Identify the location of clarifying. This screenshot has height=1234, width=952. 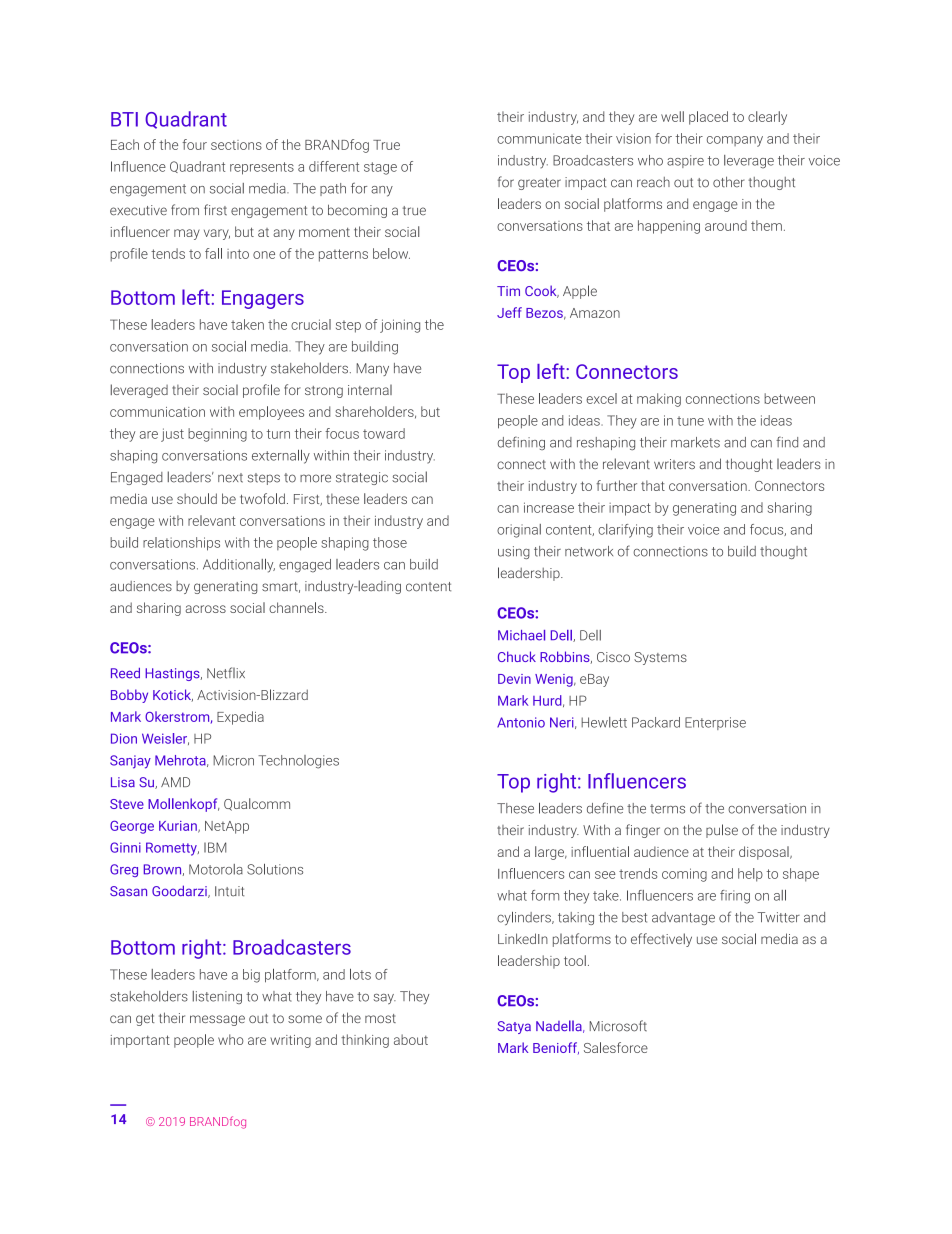
(625, 531).
